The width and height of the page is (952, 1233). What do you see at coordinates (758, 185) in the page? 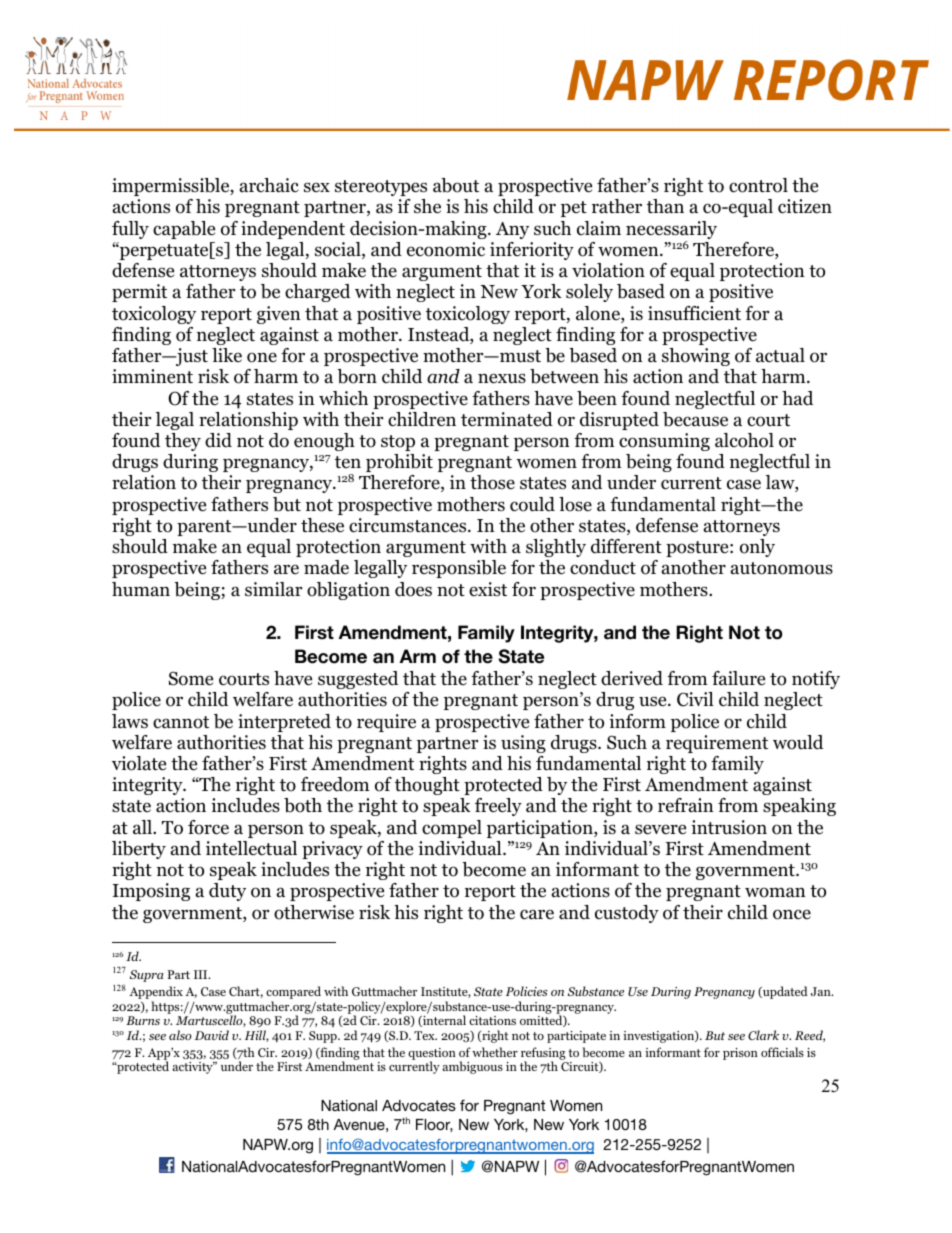
I see `control` at bounding box center [758, 185].
